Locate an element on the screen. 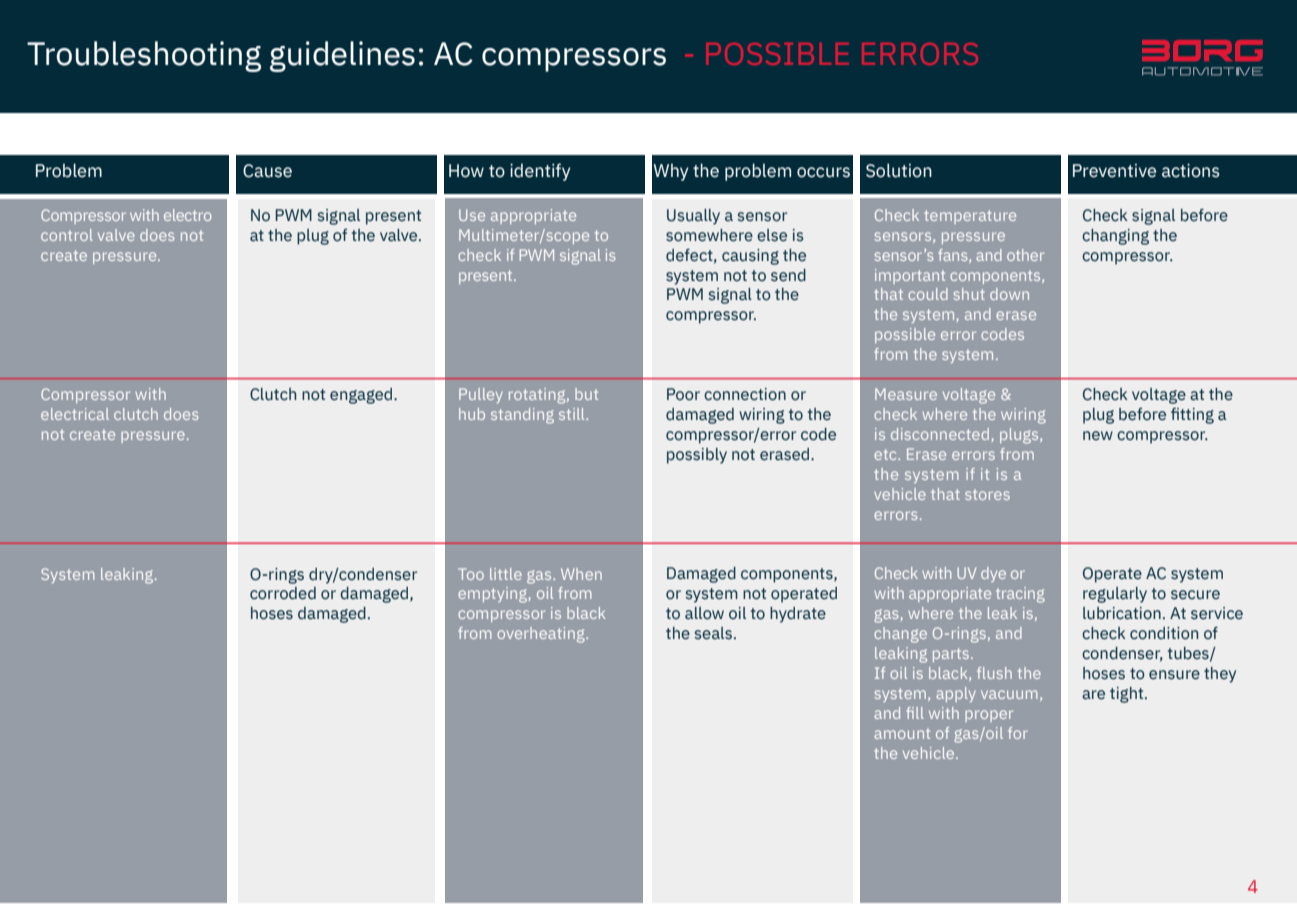 The width and height of the screenshot is (1297, 924). Preventive is located at coordinates (1114, 171).
